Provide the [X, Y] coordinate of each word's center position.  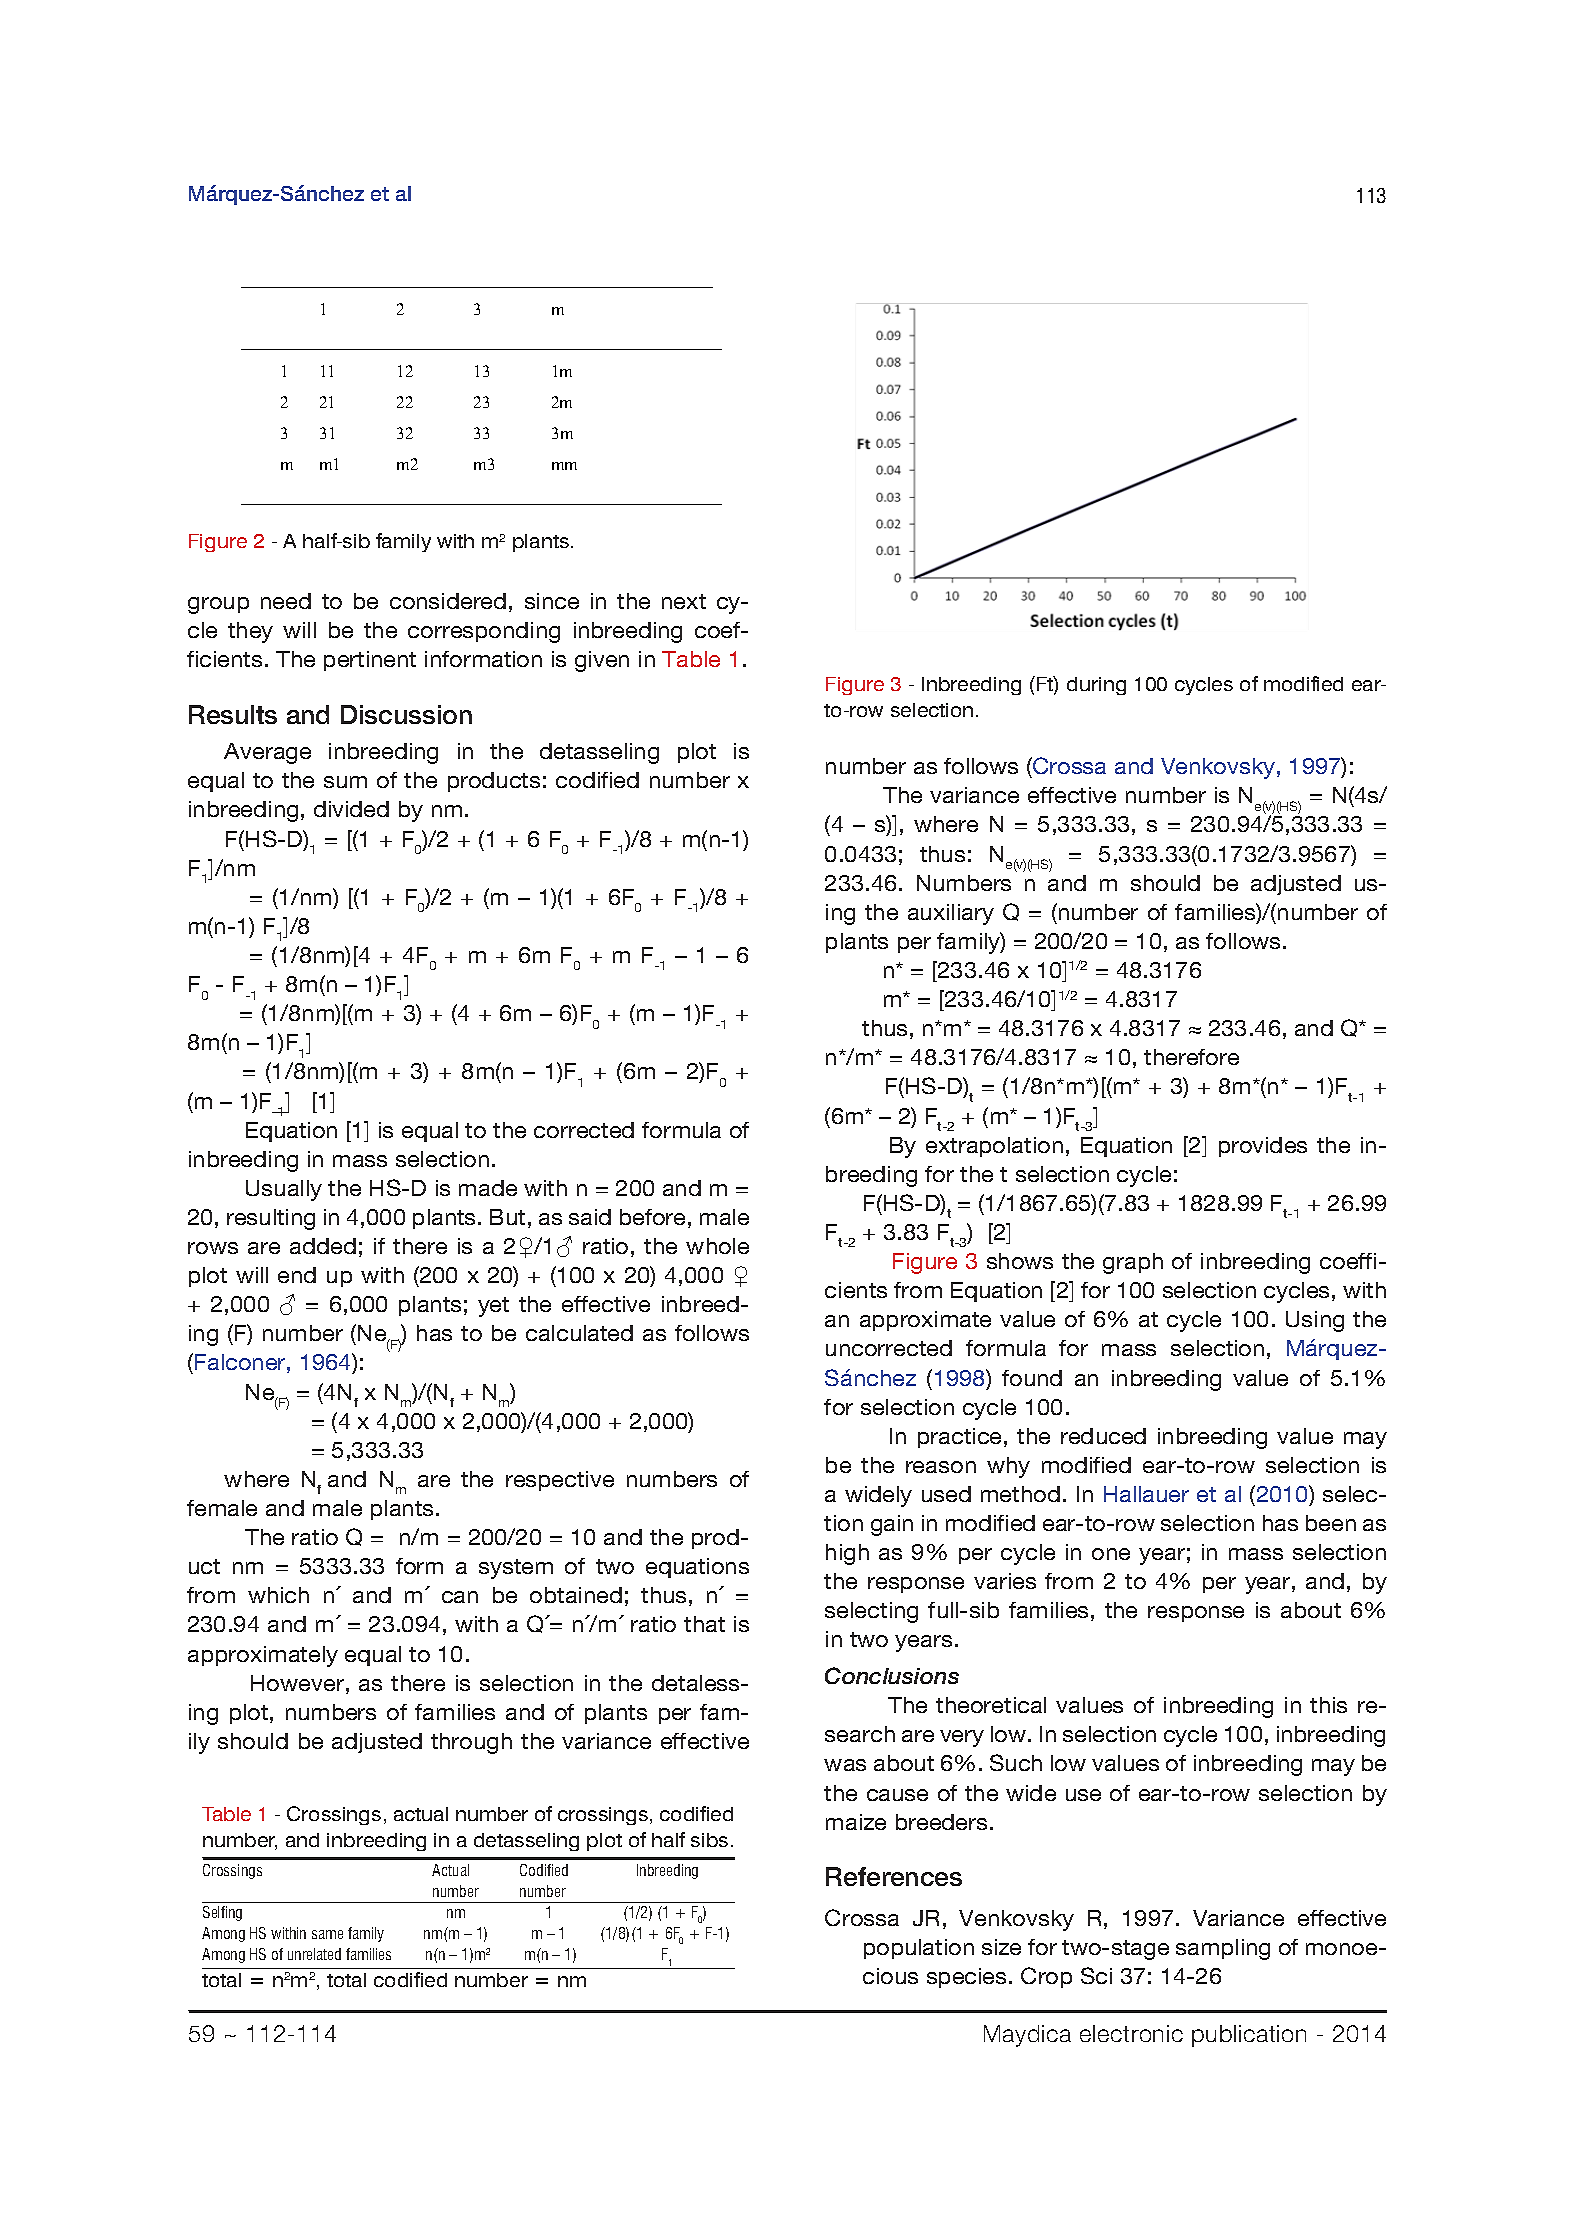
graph [1133, 1263]
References [894, 1876]
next [684, 601]
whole [717, 1246]
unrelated [314, 1954]
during [1096, 686]
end [297, 1275]
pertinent [370, 661]
